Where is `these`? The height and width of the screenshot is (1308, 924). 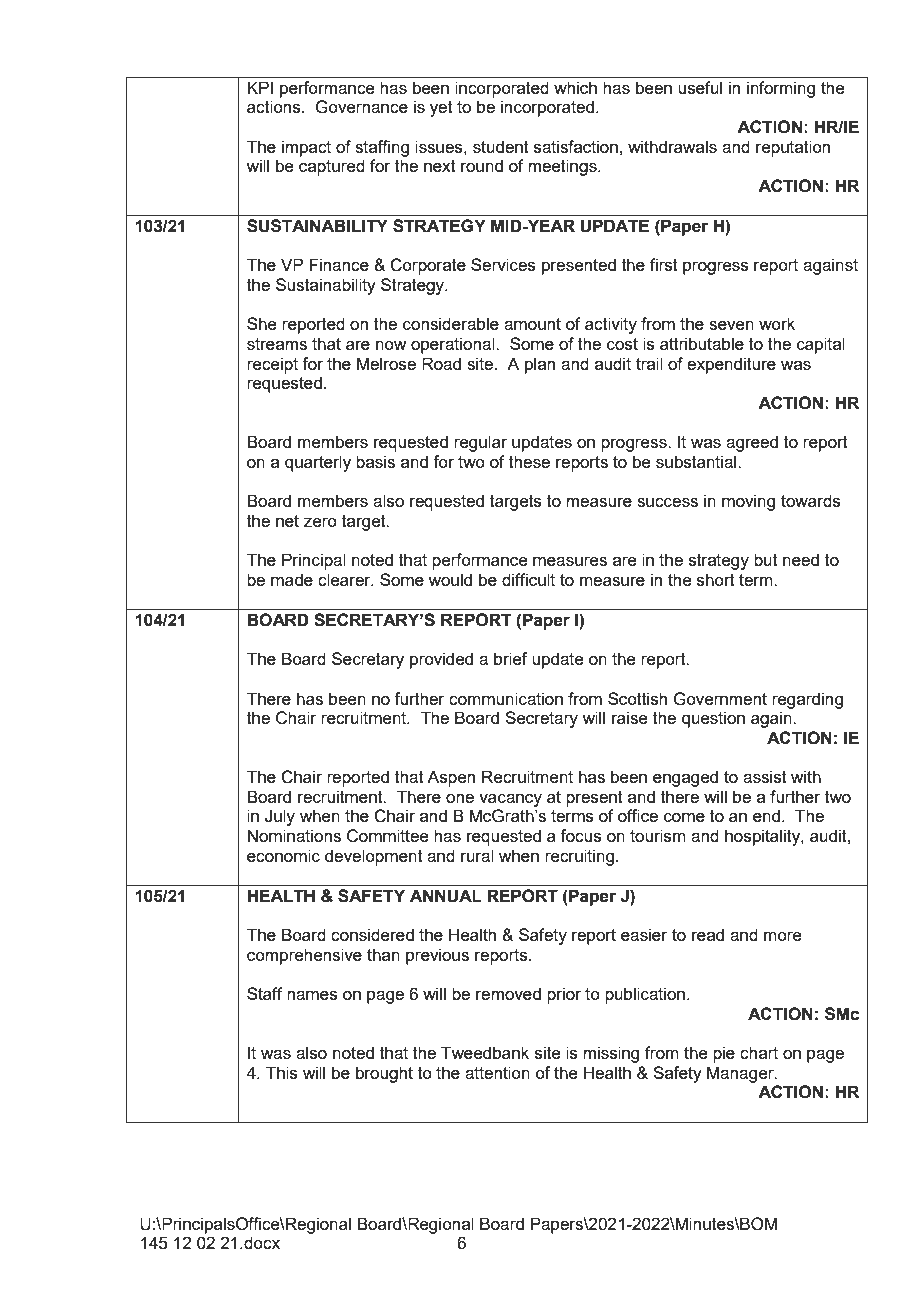
these is located at coordinates (529, 461).
